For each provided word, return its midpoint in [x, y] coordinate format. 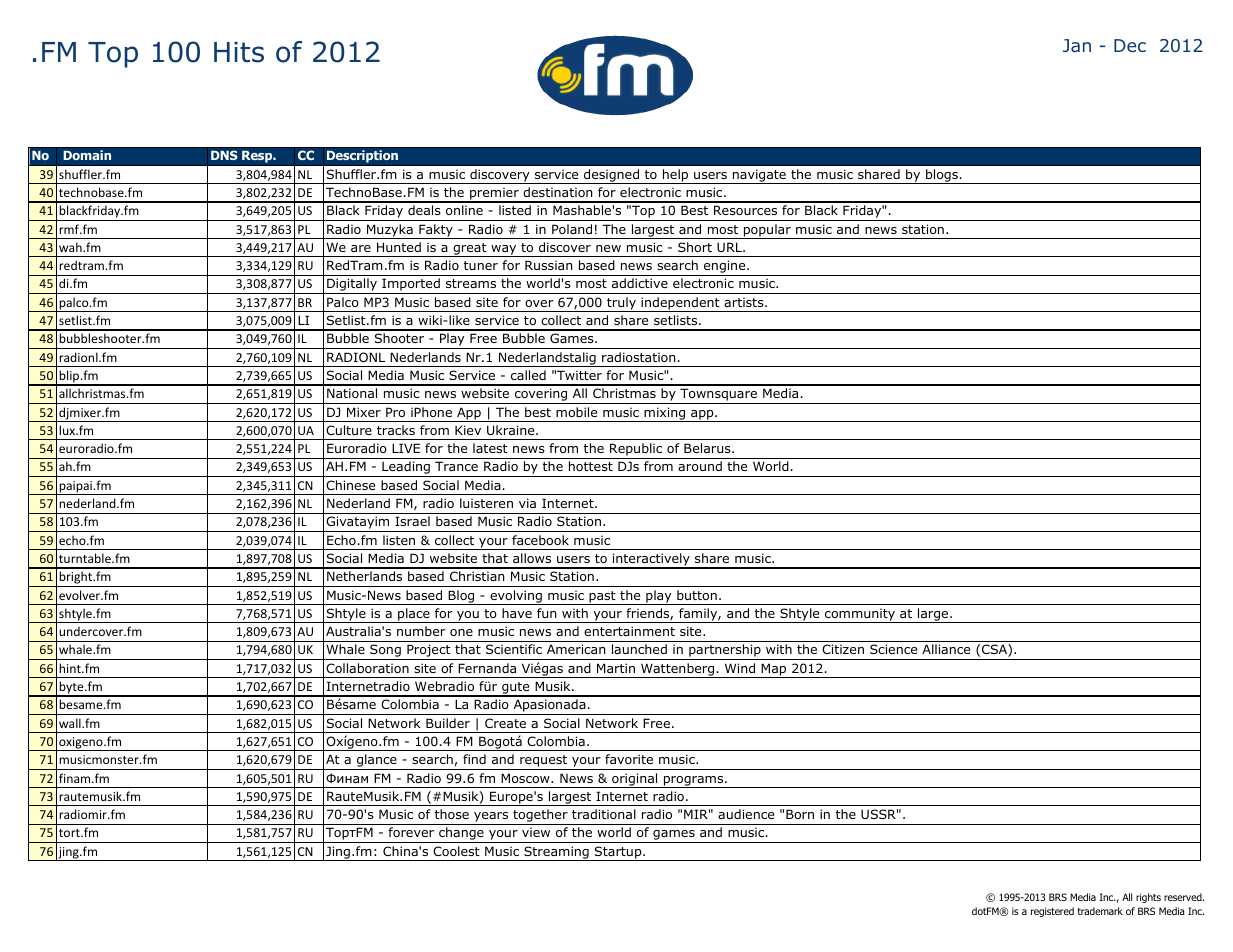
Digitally [352, 286]
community [860, 615]
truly [621, 304]
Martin [616, 668]
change [461, 835]
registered [1052, 912]
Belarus [708, 448]
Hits [239, 52]
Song [385, 652]
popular [767, 231]
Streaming [556, 853]
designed [612, 176]
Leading [406, 469]
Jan [1077, 45]
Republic [636, 451]
